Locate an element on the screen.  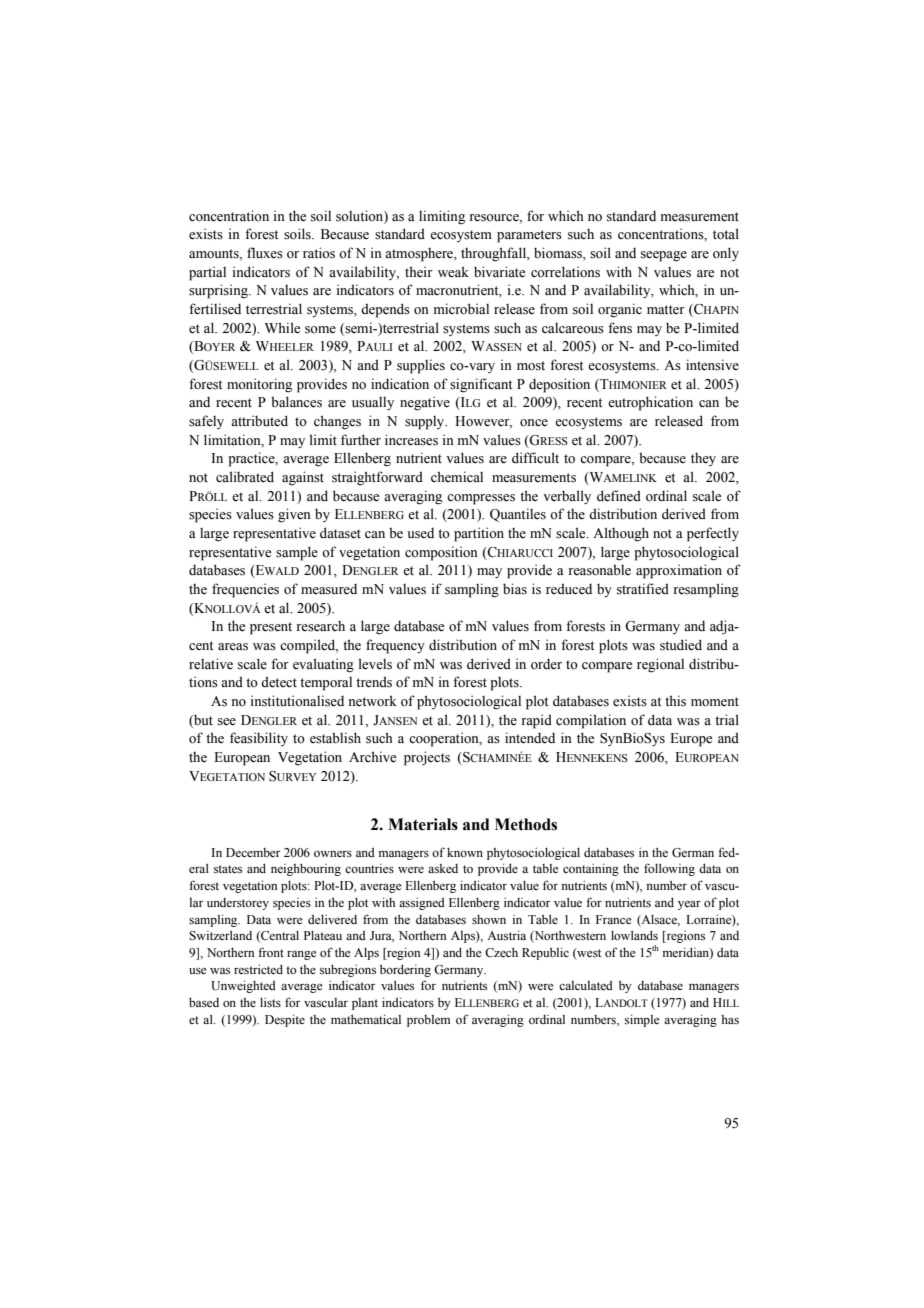
they is located at coordinates (703, 459).
